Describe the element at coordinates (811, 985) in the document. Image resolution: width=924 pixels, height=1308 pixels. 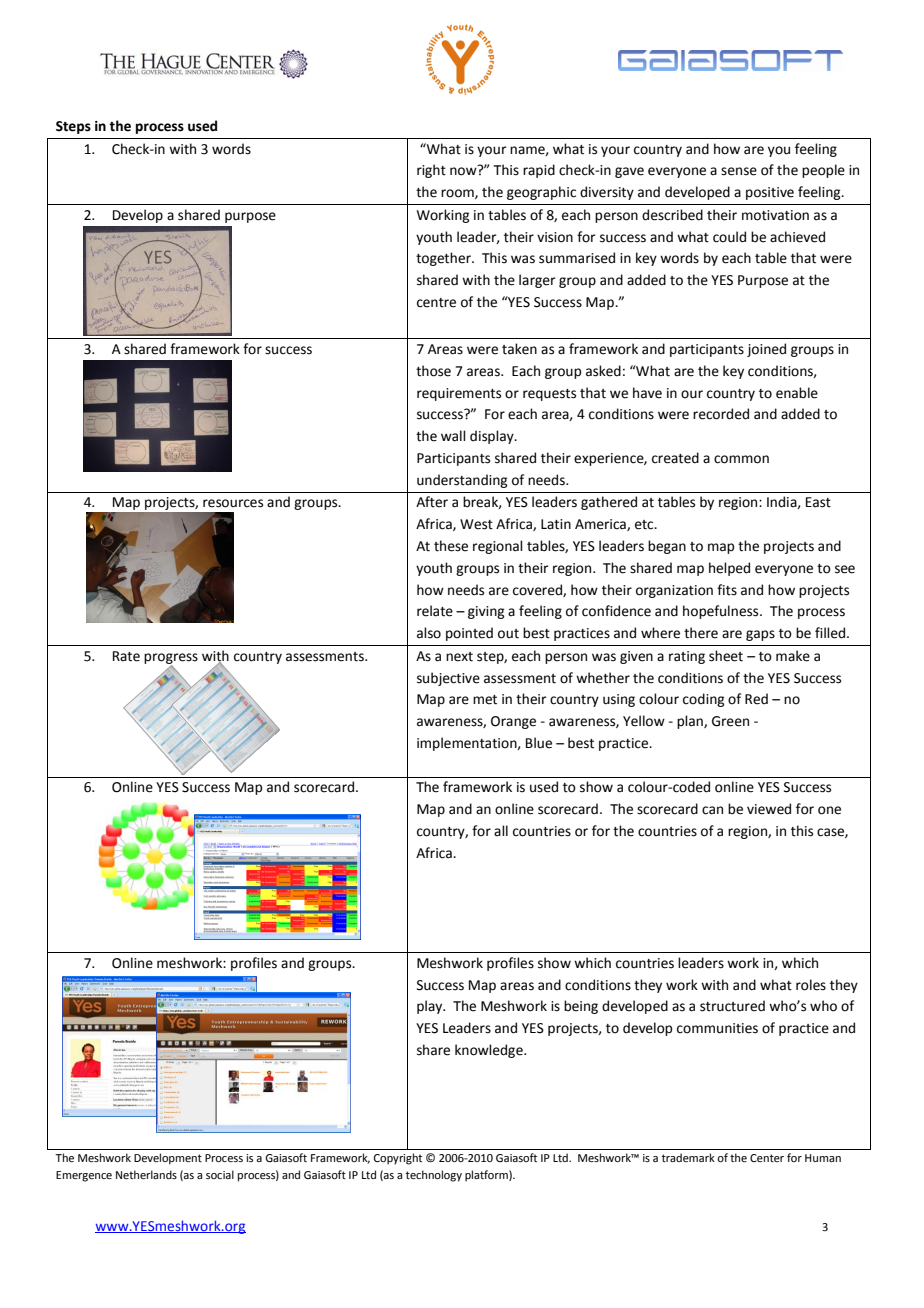
I see `roles` at that location.
